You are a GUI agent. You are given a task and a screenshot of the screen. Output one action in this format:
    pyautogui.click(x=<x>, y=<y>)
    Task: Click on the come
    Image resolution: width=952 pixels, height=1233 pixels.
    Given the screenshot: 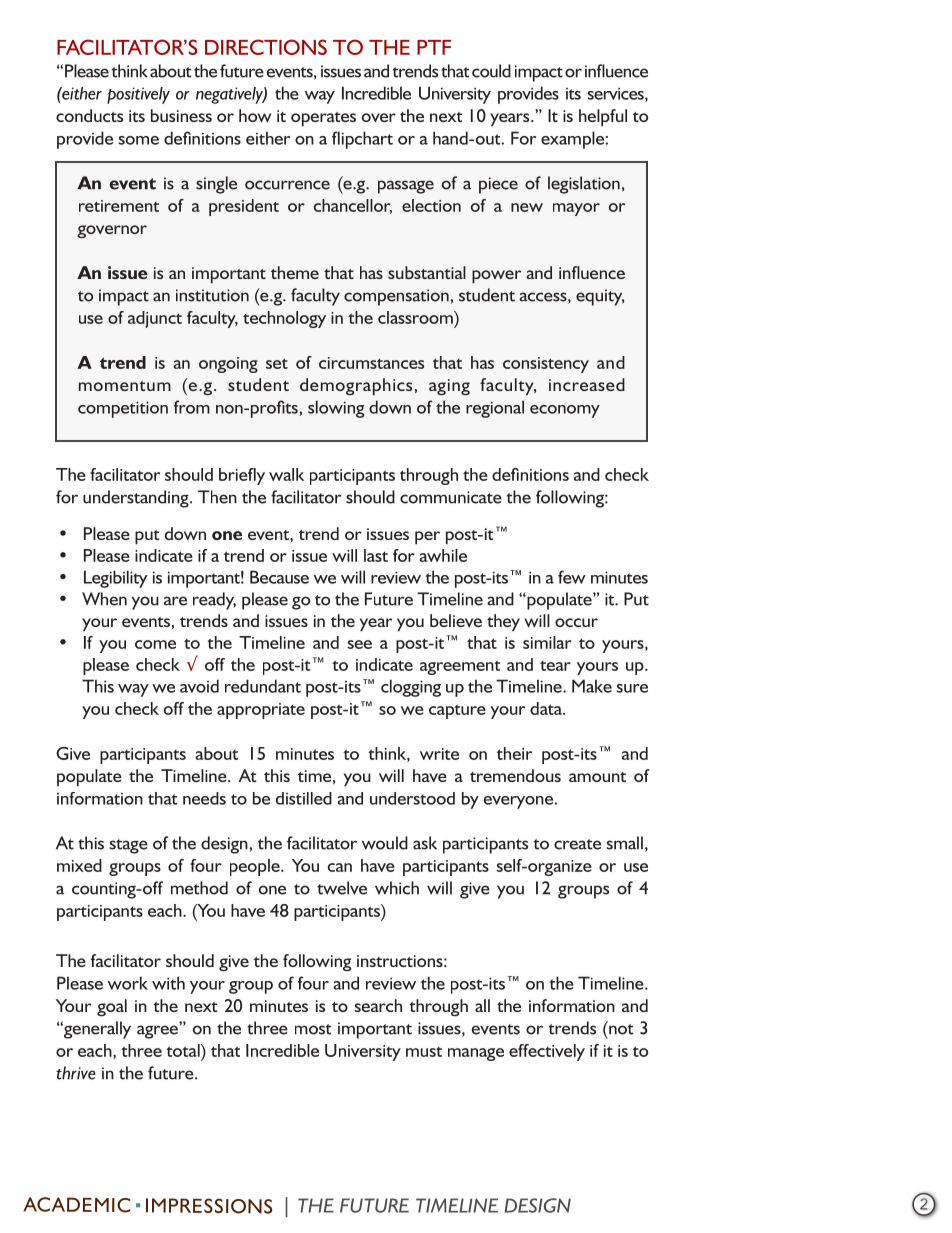 What is the action you would take?
    pyautogui.click(x=155, y=644)
